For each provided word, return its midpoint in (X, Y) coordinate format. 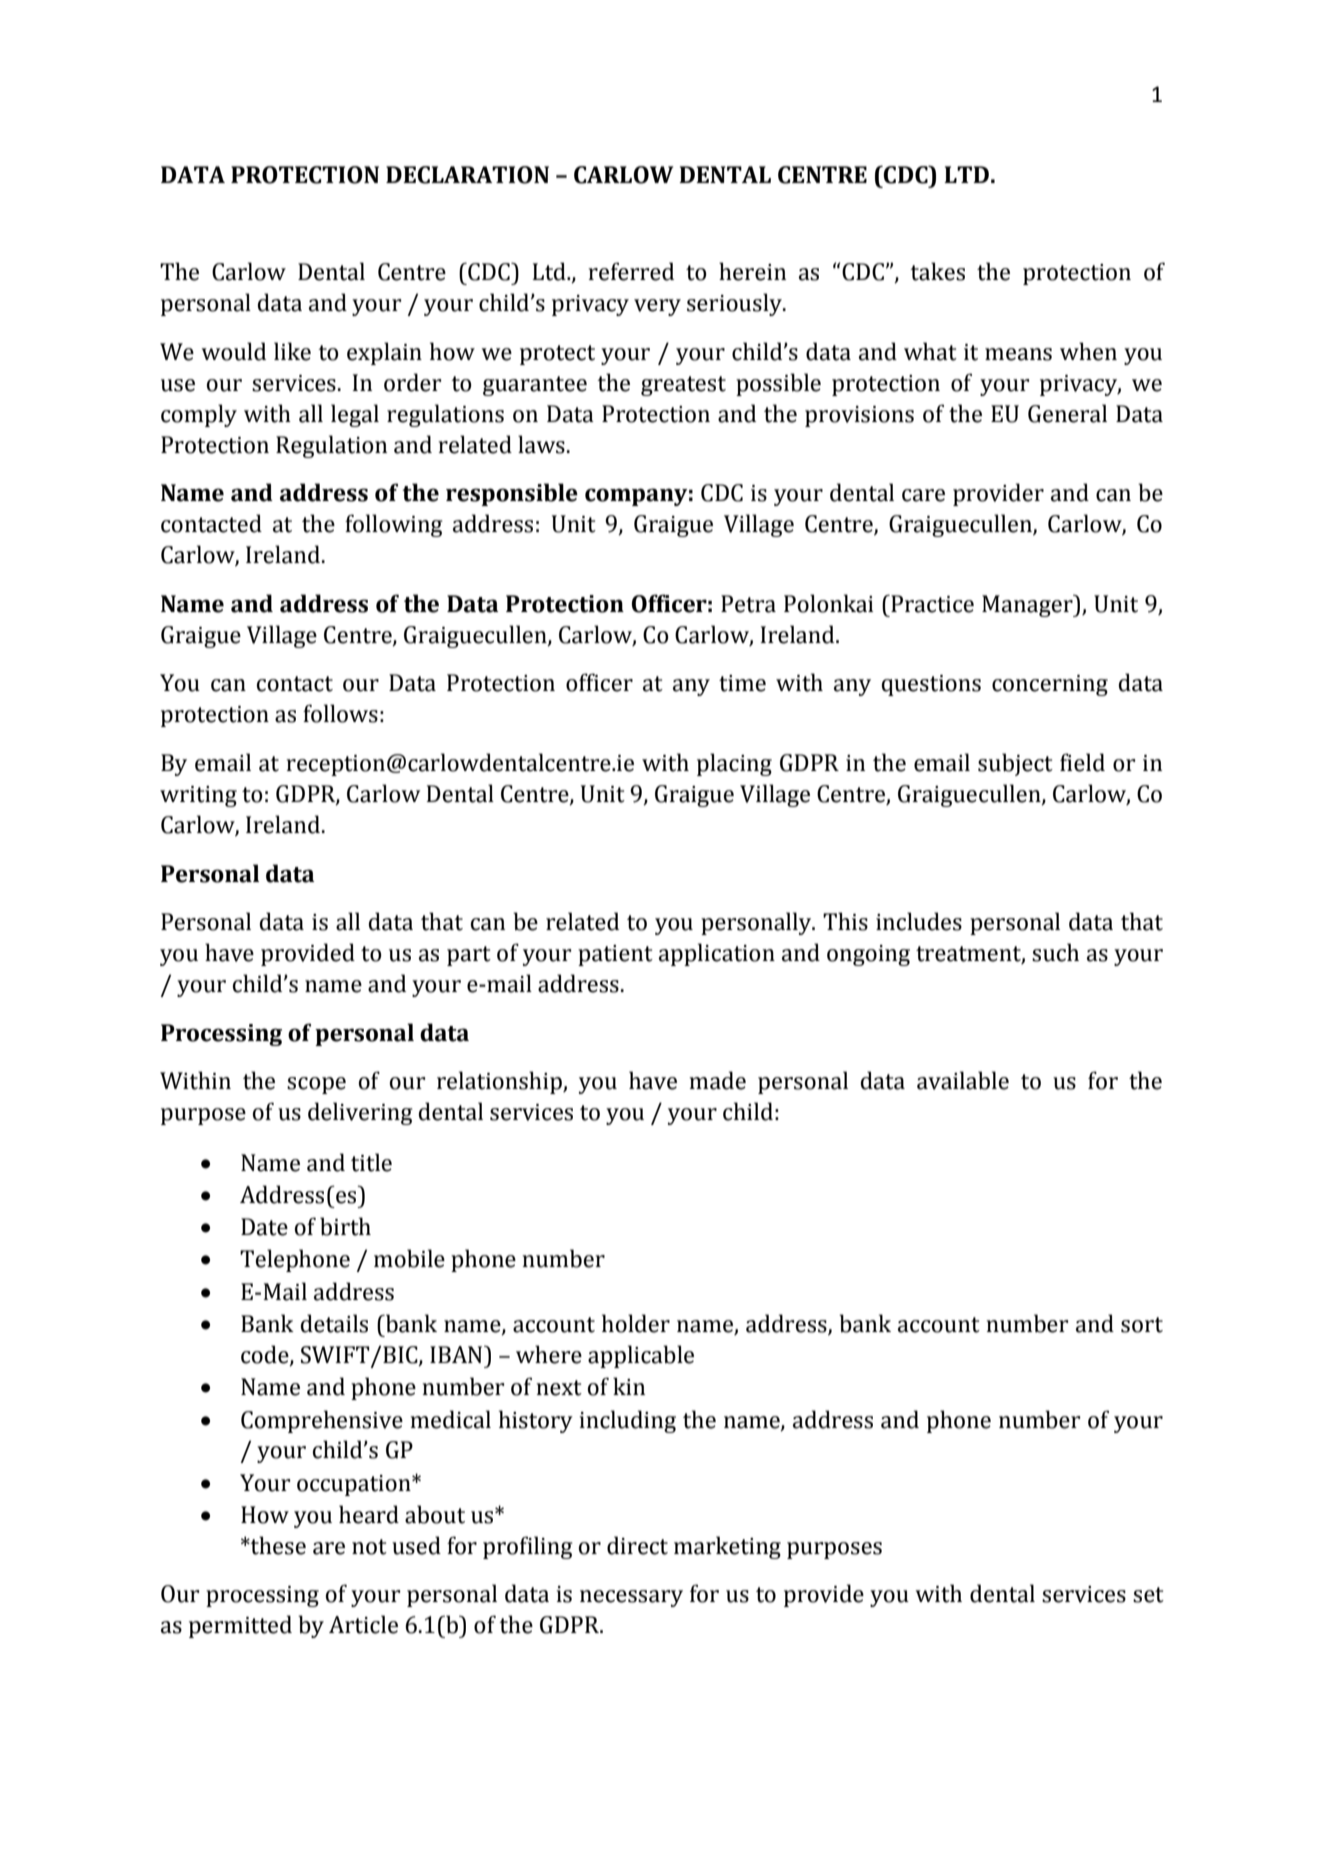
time (742, 683)
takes (937, 271)
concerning (1050, 685)
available (963, 1080)
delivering (360, 1113)
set (1148, 1595)
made (717, 1080)
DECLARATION (467, 175)
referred (631, 271)
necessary (631, 1598)
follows (340, 713)
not (369, 1547)
